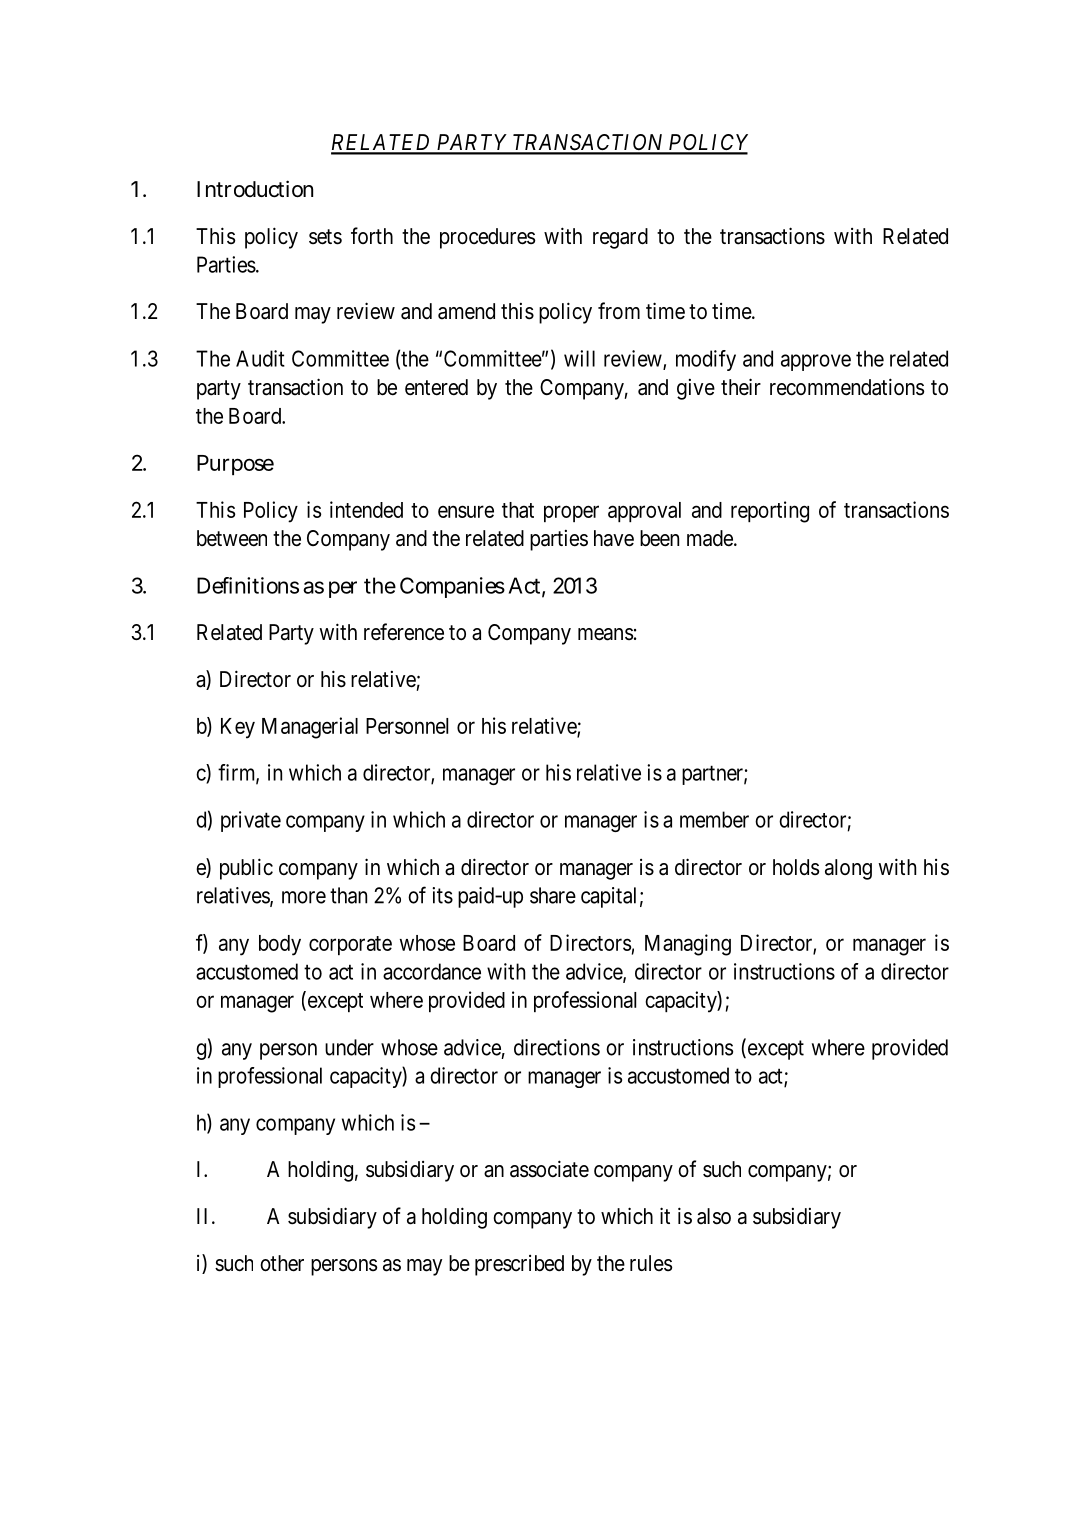 This image has width=1079, height=1526. I want to click on member, so click(714, 819).
